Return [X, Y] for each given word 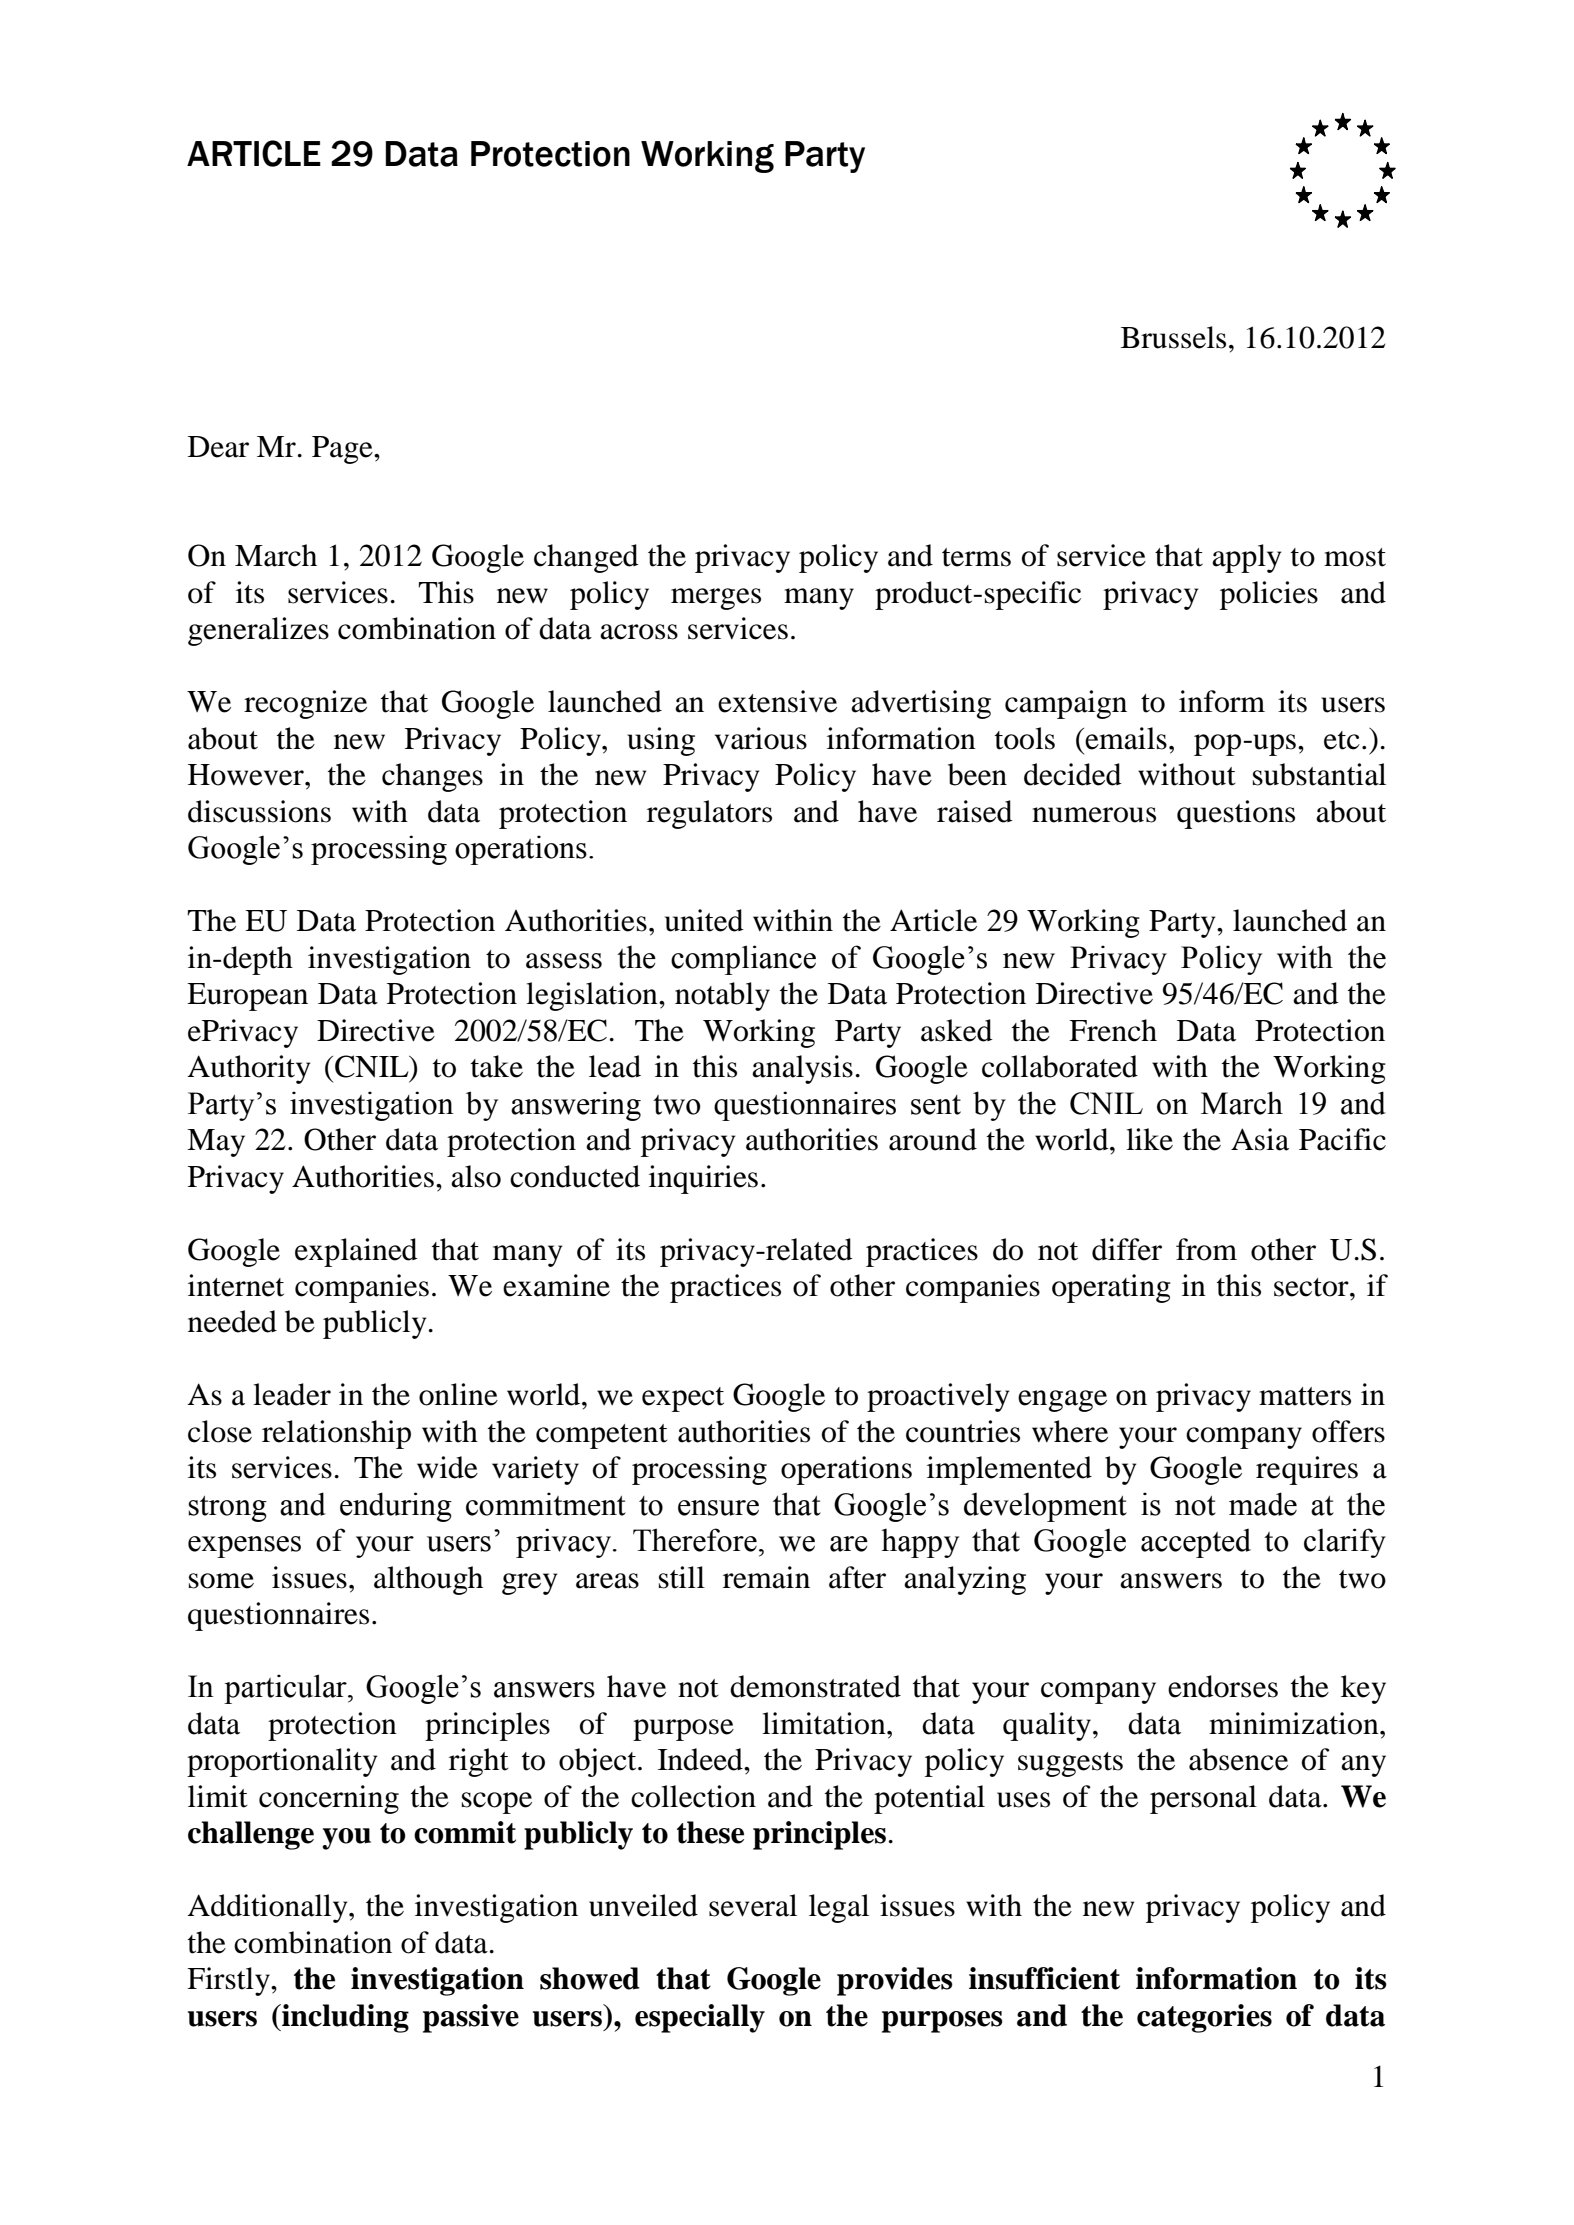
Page [343, 450]
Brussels [1173, 337]
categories [1204, 2018]
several [753, 1905]
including [344, 2018]
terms [976, 557]
